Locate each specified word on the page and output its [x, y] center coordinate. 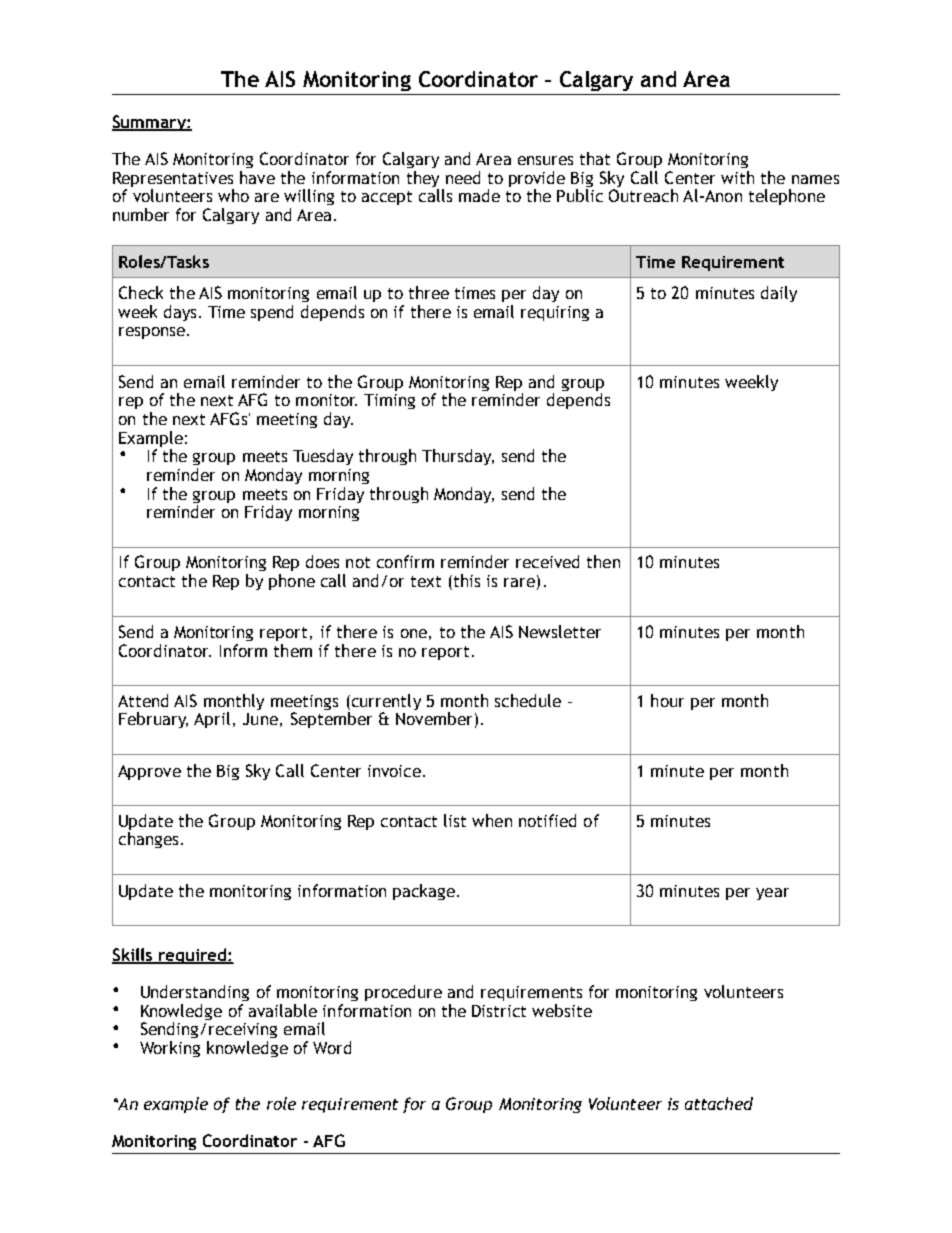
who [233, 195]
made [479, 195]
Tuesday [323, 457]
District [499, 1011]
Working [170, 1049]
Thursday [458, 457]
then [603, 561]
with [737, 177]
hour [667, 700]
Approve [149, 772]
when [492, 820]
